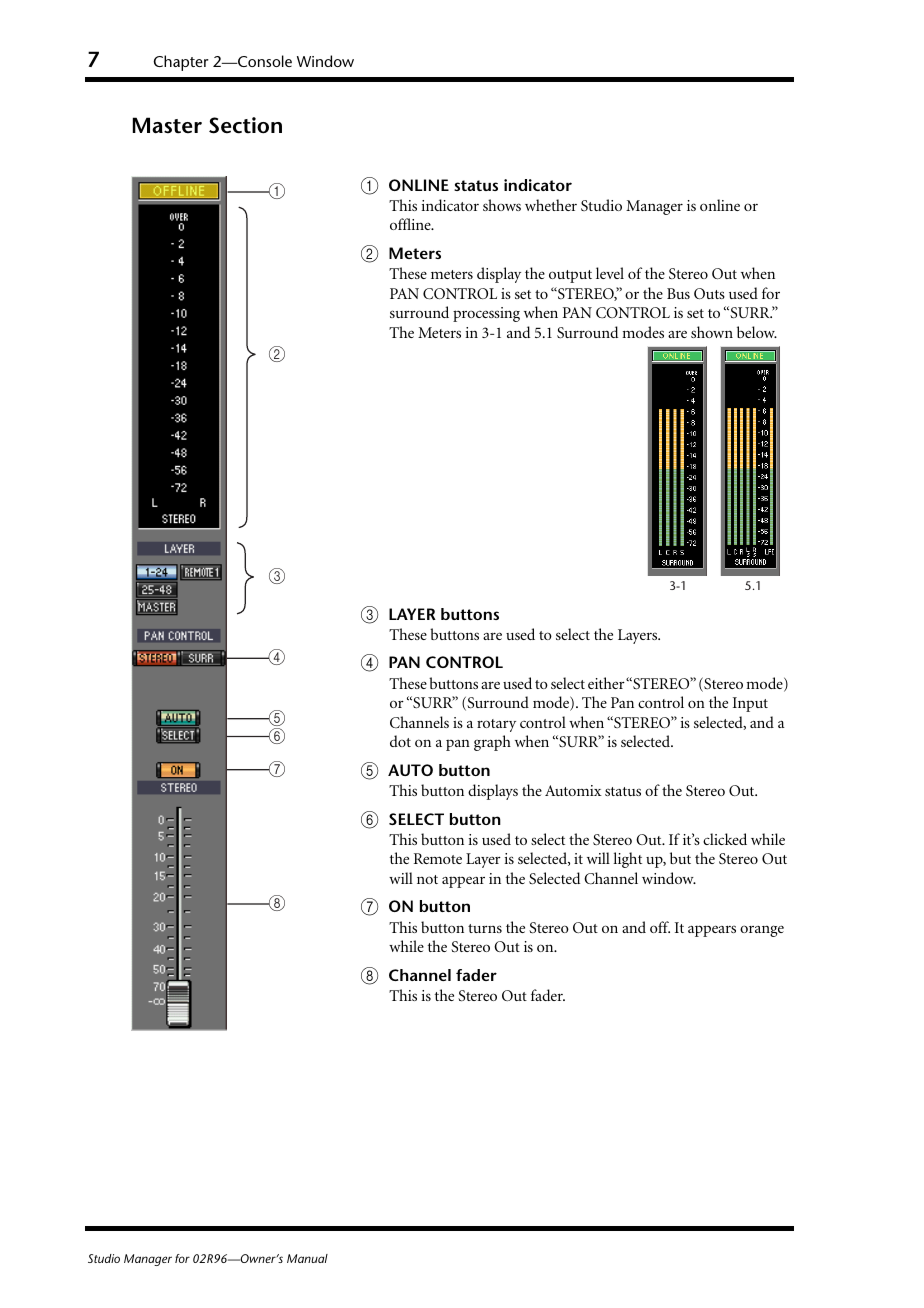  I want to click on rotary, so click(496, 725).
